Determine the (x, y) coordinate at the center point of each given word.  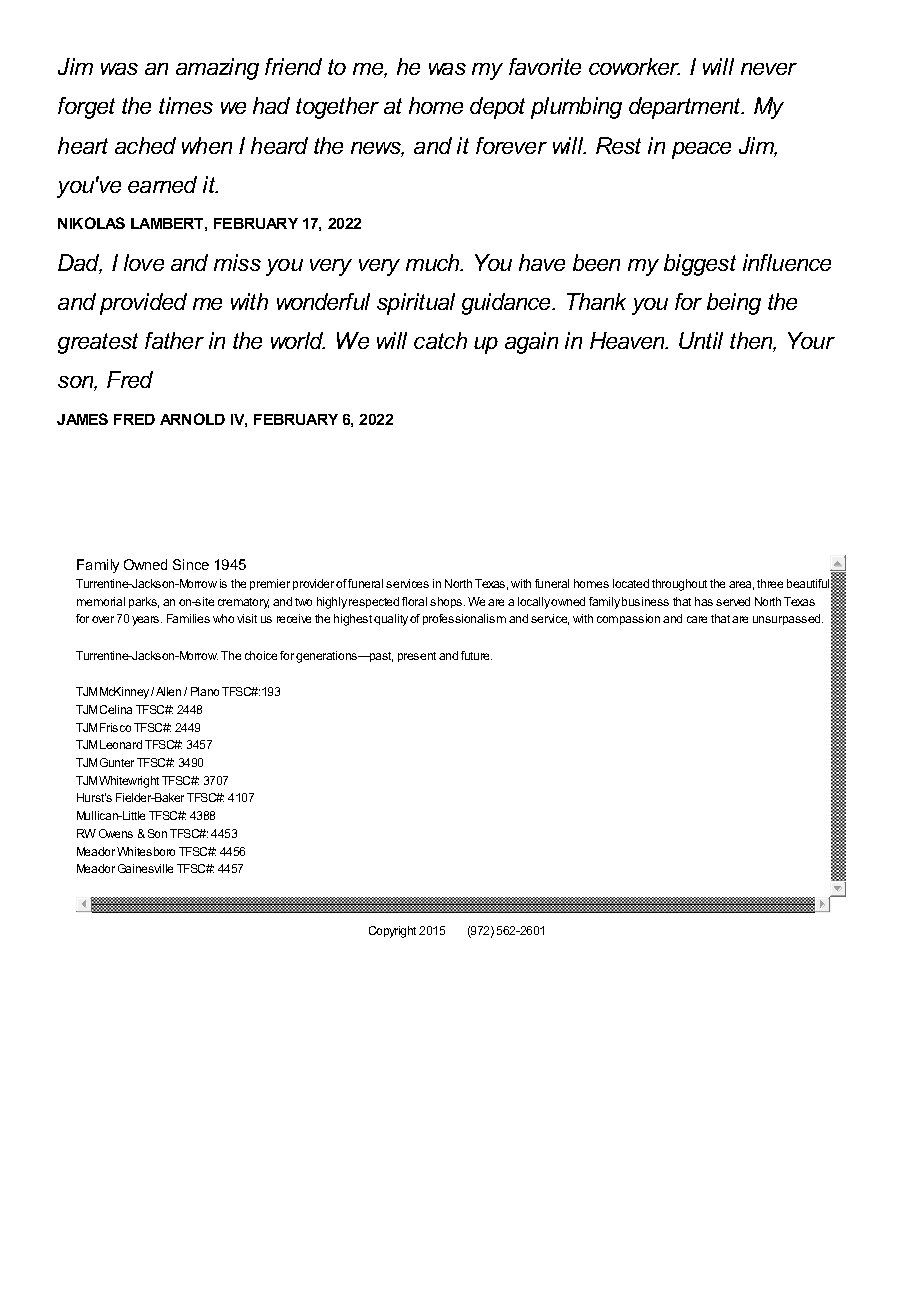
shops (447, 602)
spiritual (416, 304)
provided (143, 304)
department (686, 108)
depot (497, 108)
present (417, 657)
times (186, 105)
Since (191, 564)
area (741, 585)
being (734, 304)
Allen (168, 691)
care (697, 619)
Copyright (392, 932)
